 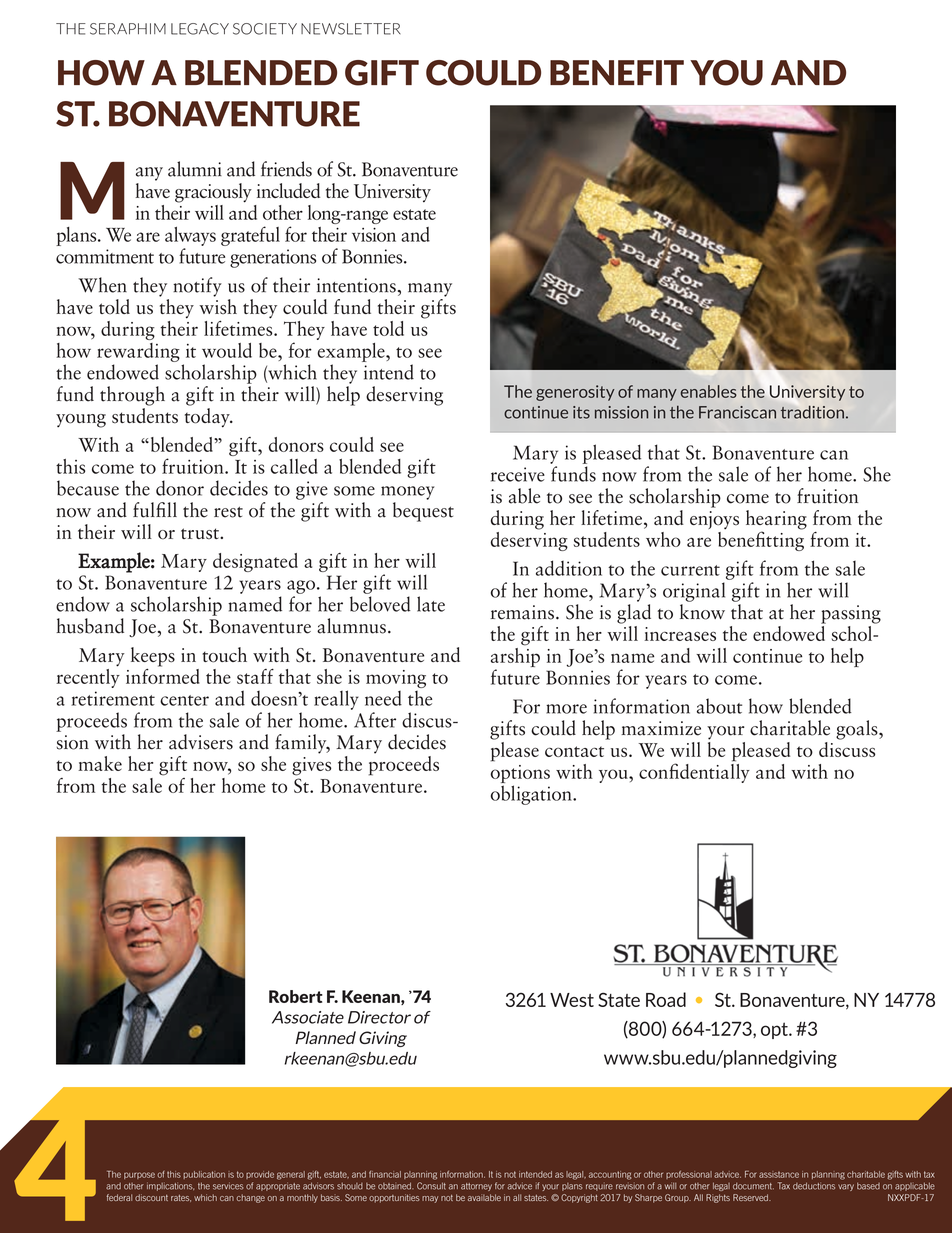 What do you see at coordinates (351, 29) in the screenshot?
I see `NEWSLETTER` at bounding box center [351, 29].
